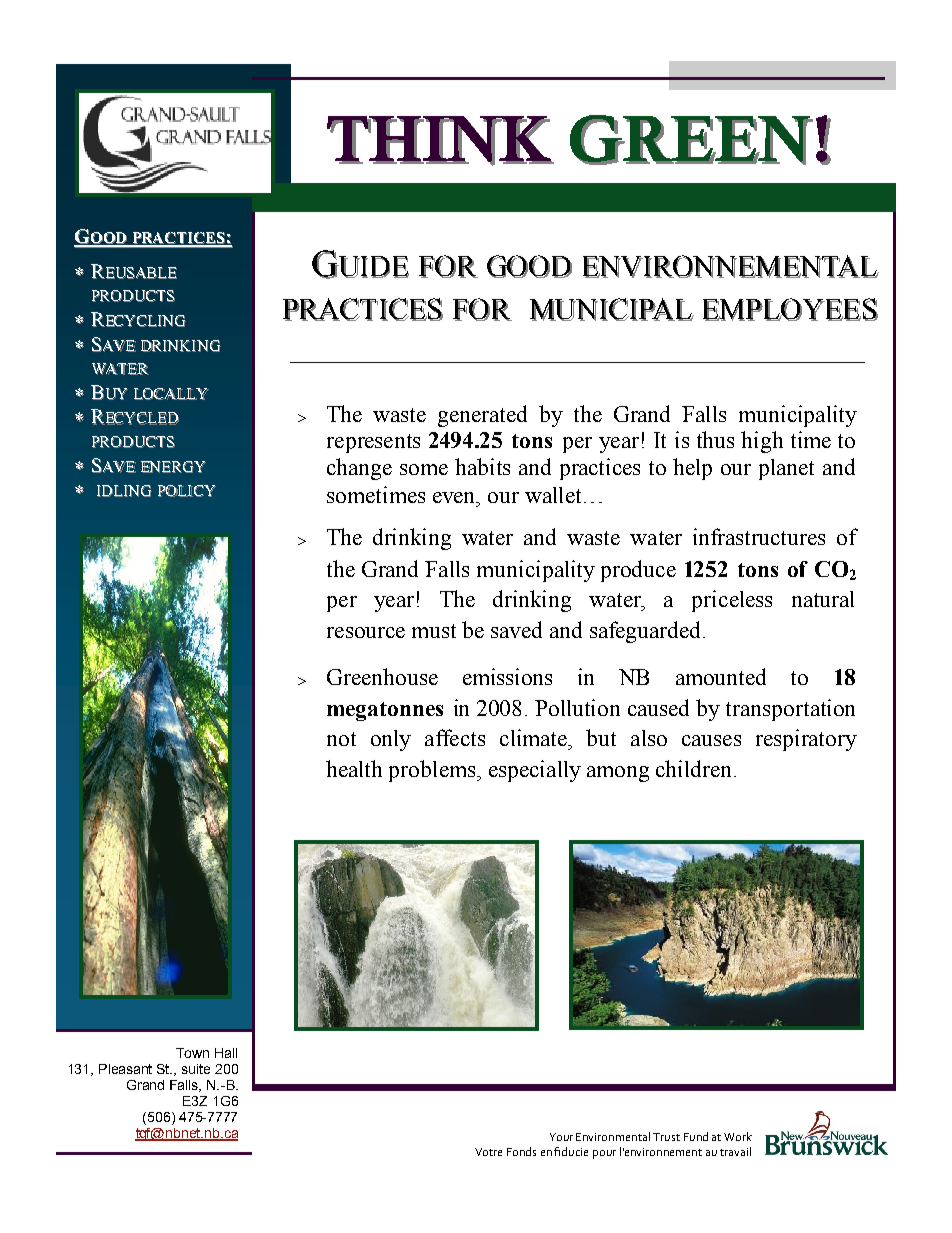 Image resolution: width=952 pixels, height=1233 pixels. What do you see at coordinates (434, 631) in the page?
I see `must` at bounding box center [434, 631].
